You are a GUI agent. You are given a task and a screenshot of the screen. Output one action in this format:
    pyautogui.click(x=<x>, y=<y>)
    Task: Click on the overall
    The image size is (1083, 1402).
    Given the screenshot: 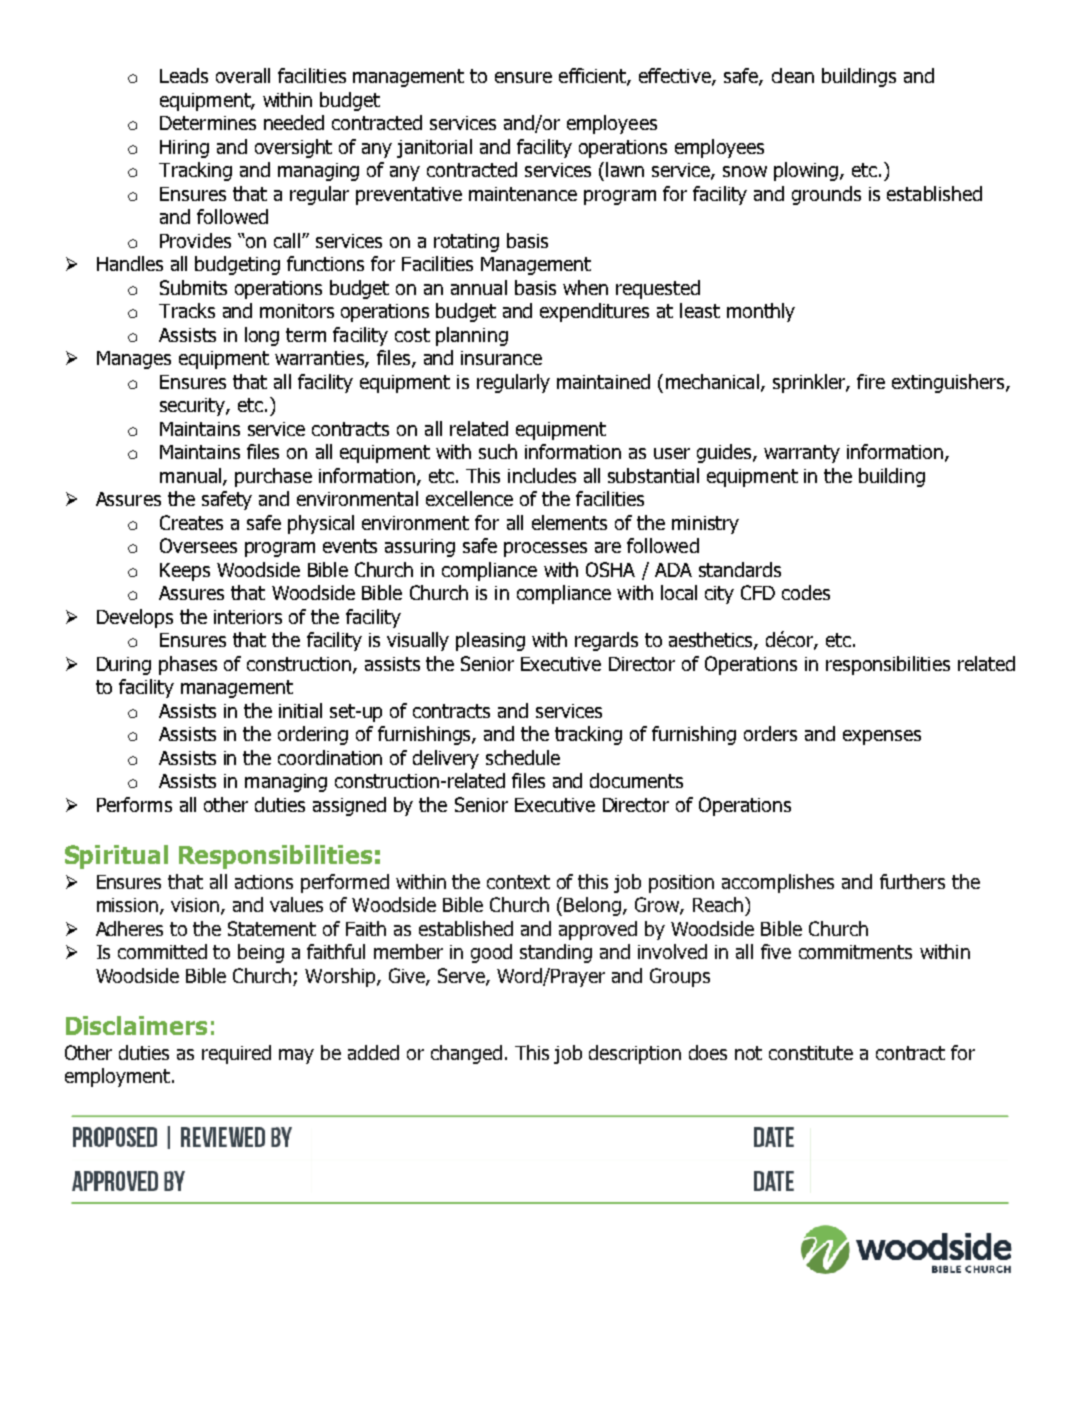 What is the action you would take?
    pyautogui.click(x=243, y=75)
